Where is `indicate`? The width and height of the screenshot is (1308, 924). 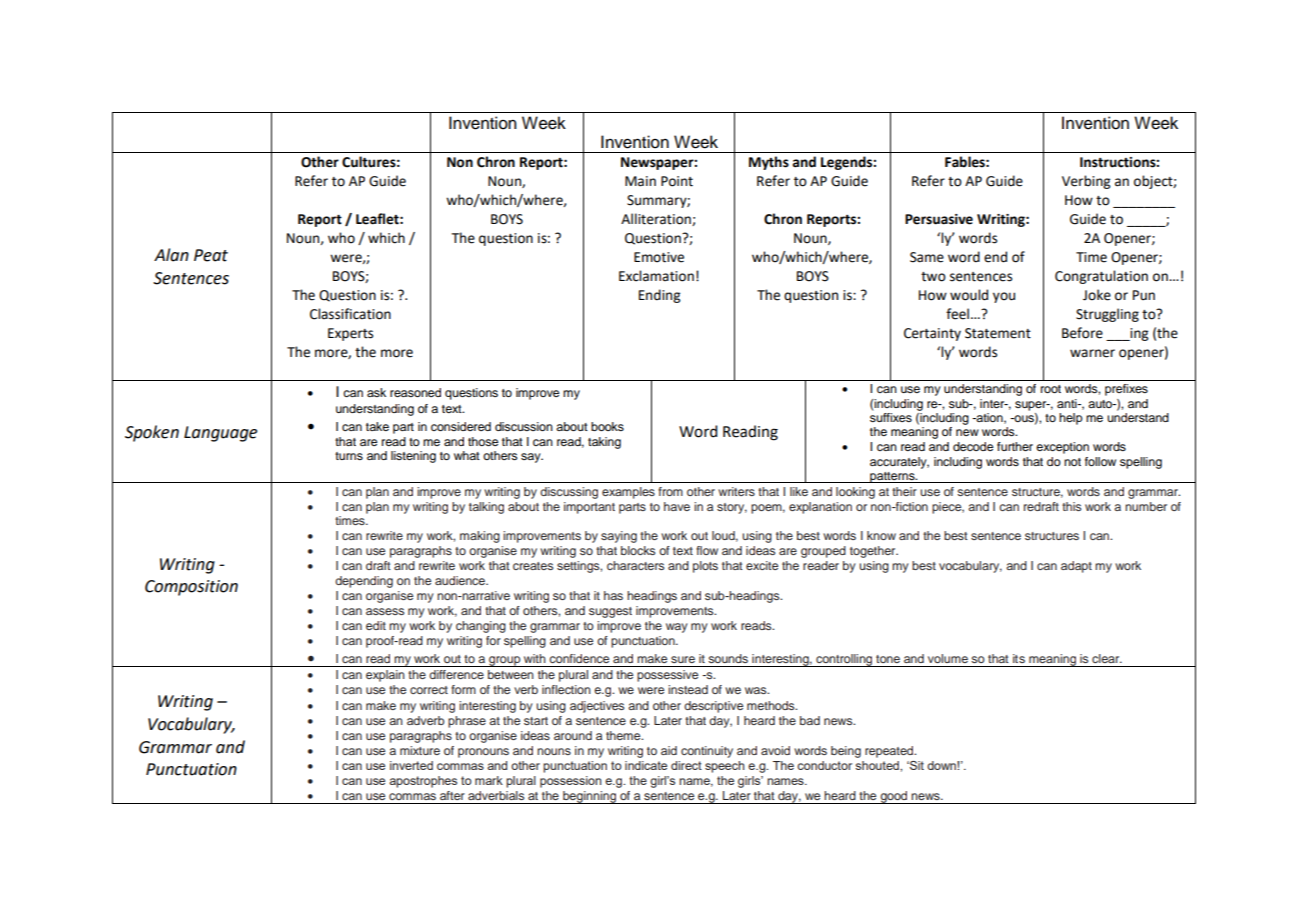 indicate is located at coordinates (646, 765).
